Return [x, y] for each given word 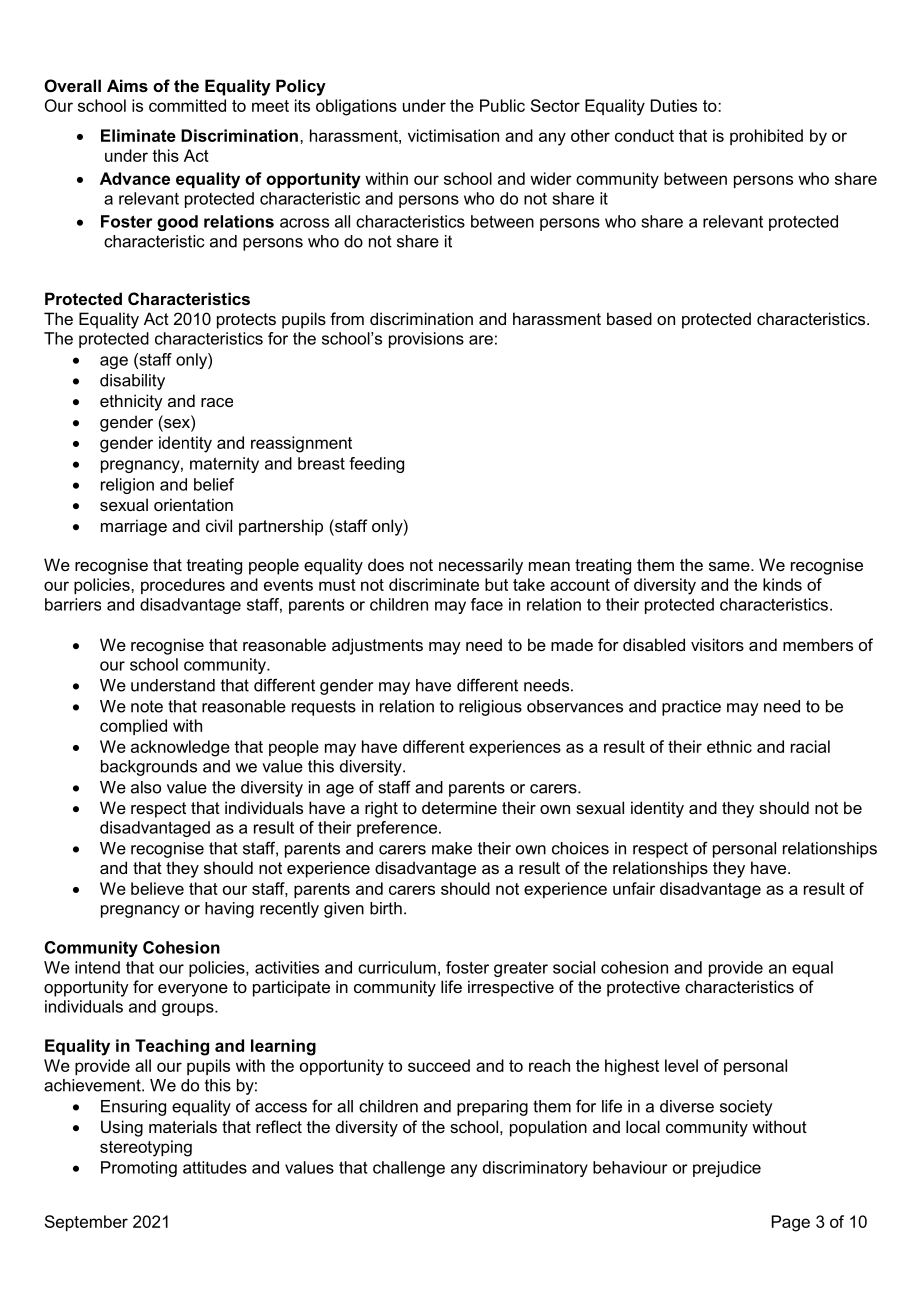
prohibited [766, 137]
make [452, 848]
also [146, 787]
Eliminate [138, 135]
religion [127, 486]
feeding [376, 465]
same [730, 566]
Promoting [139, 1169]
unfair [634, 888]
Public [502, 105]
